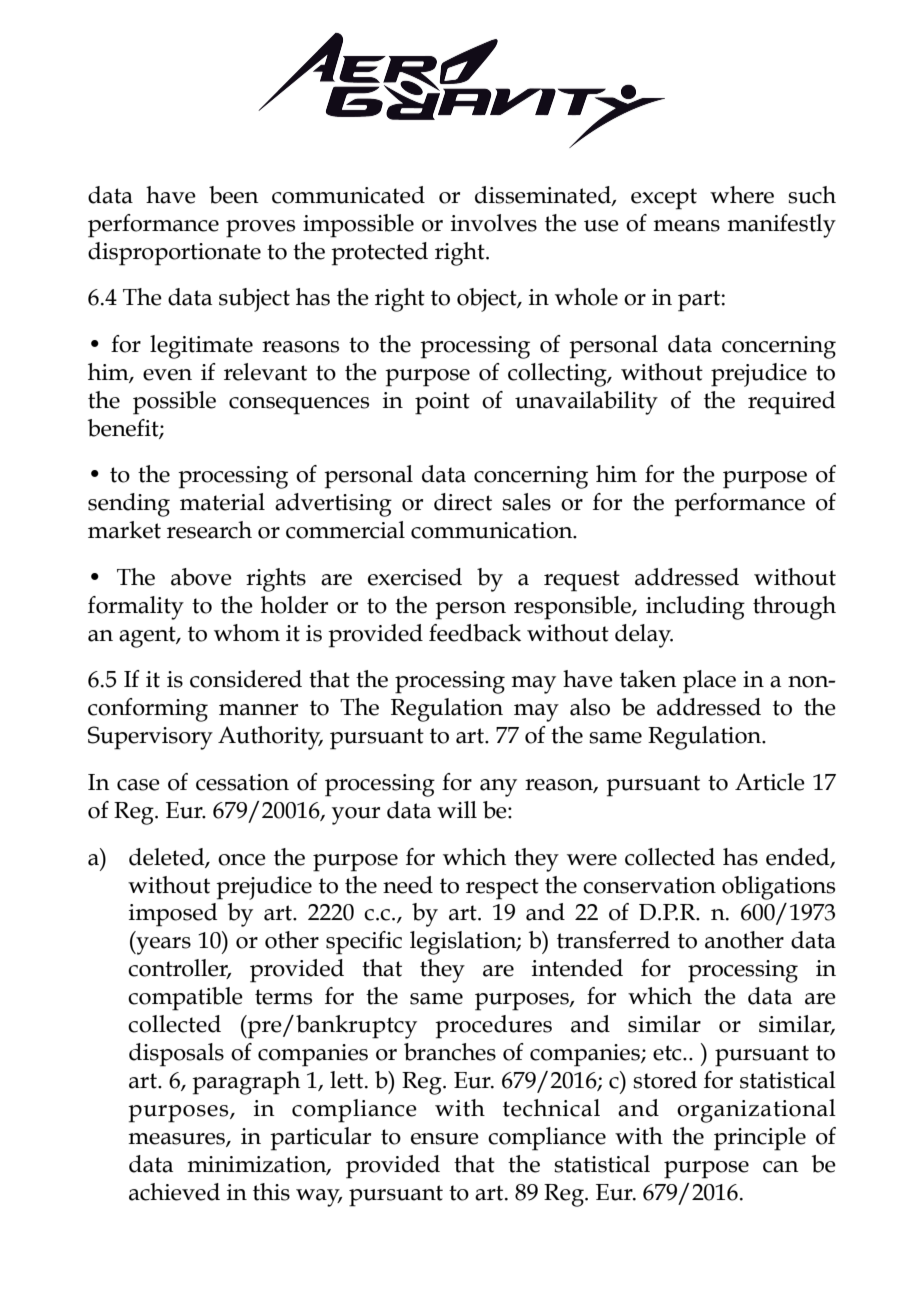 The image size is (924, 1308). What do you see at coordinates (494, 223) in the page?
I see `involves` at bounding box center [494, 223].
